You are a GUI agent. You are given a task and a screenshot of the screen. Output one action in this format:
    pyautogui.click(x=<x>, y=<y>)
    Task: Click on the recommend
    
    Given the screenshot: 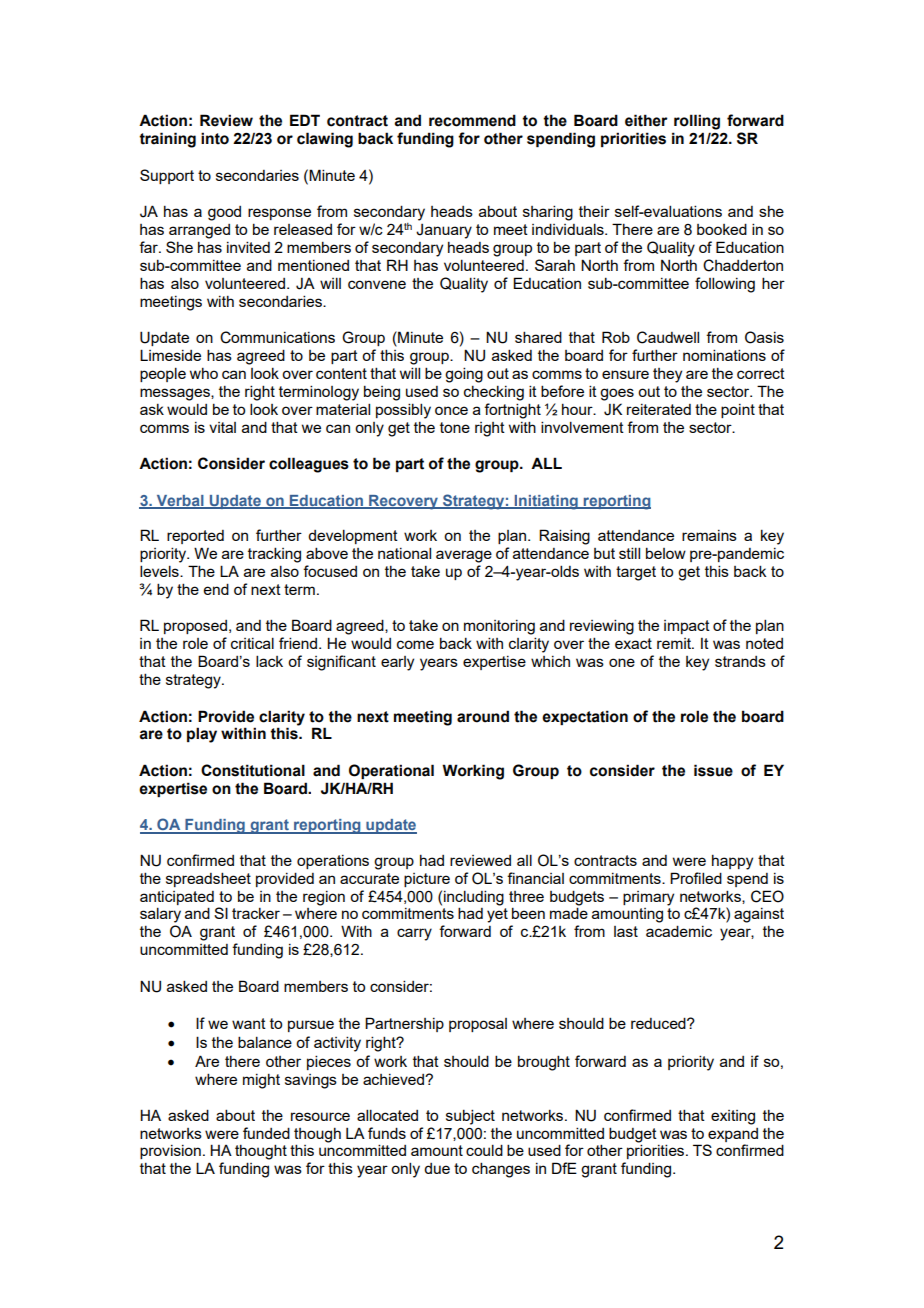 What is the action you would take?
    pyautogui.click(x=472, y=120)
